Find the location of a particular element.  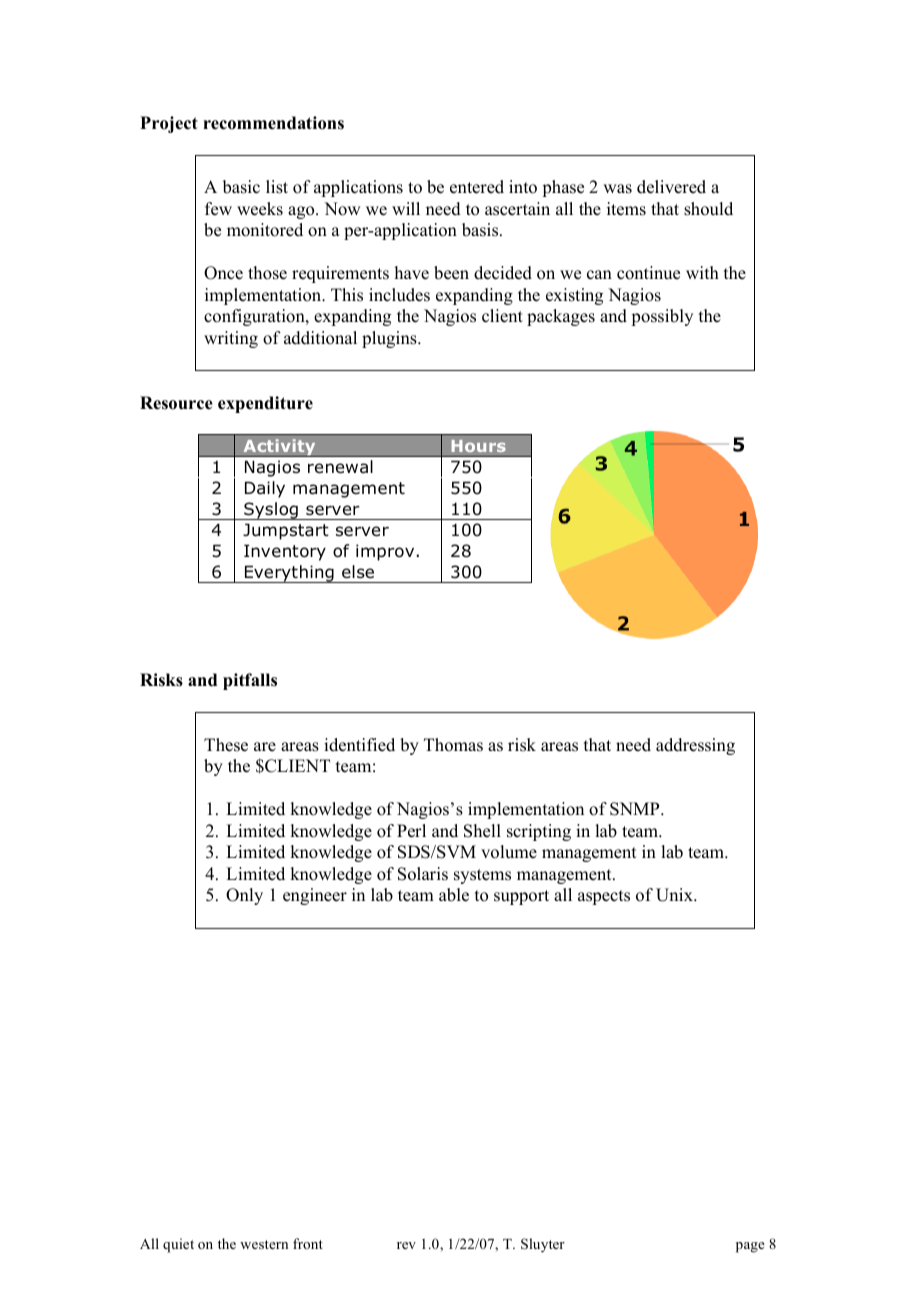

delivered is located at coordinates (671, 187).
